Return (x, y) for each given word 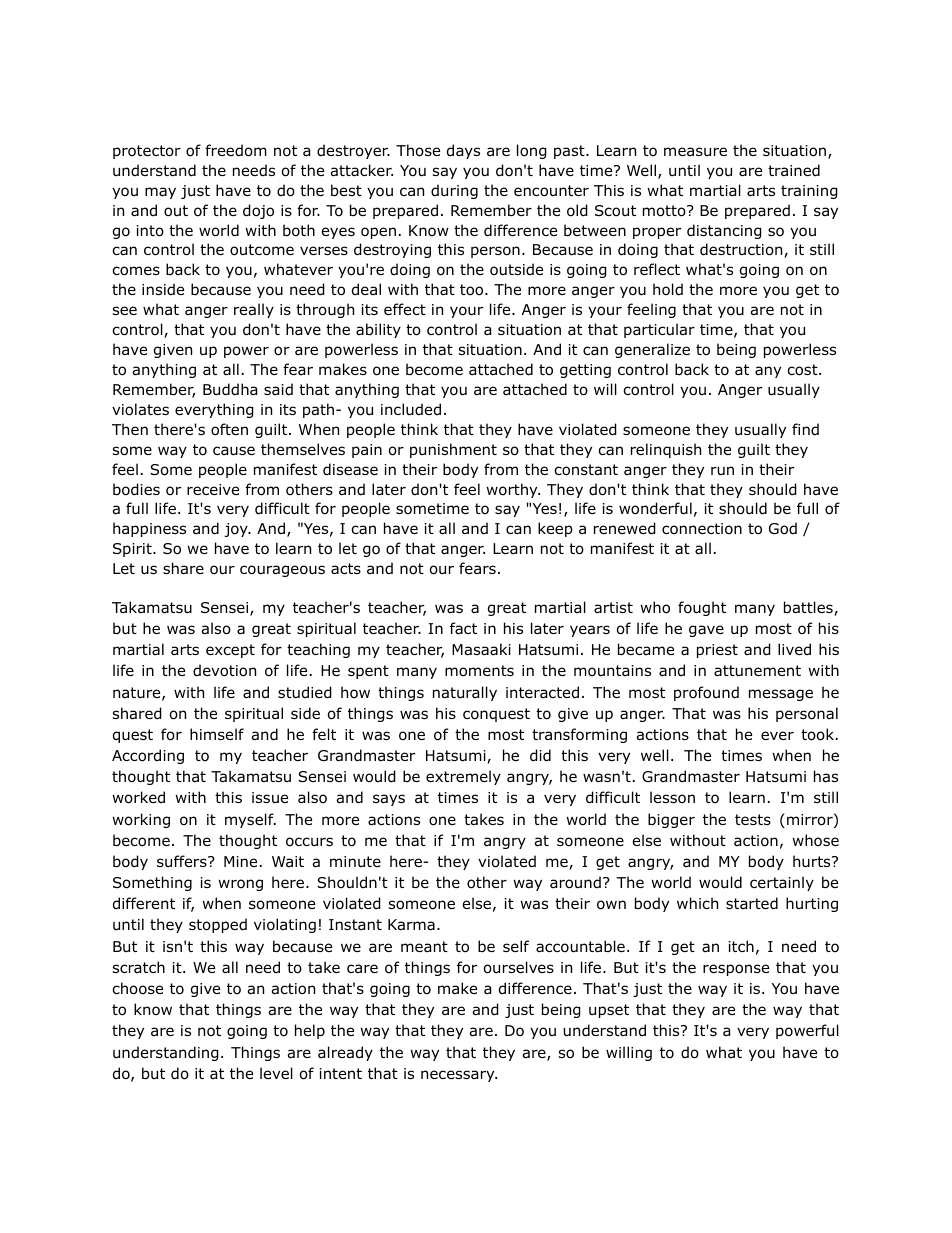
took (819, 734)
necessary (459, 1076)
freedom (236, 150)
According (148, 756)
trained (794, 170)
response (736, 970)
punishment (453, 450)
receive (213, 489)
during (454, 191)
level (276, 1073)
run (722, 471)
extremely (463, 777)
